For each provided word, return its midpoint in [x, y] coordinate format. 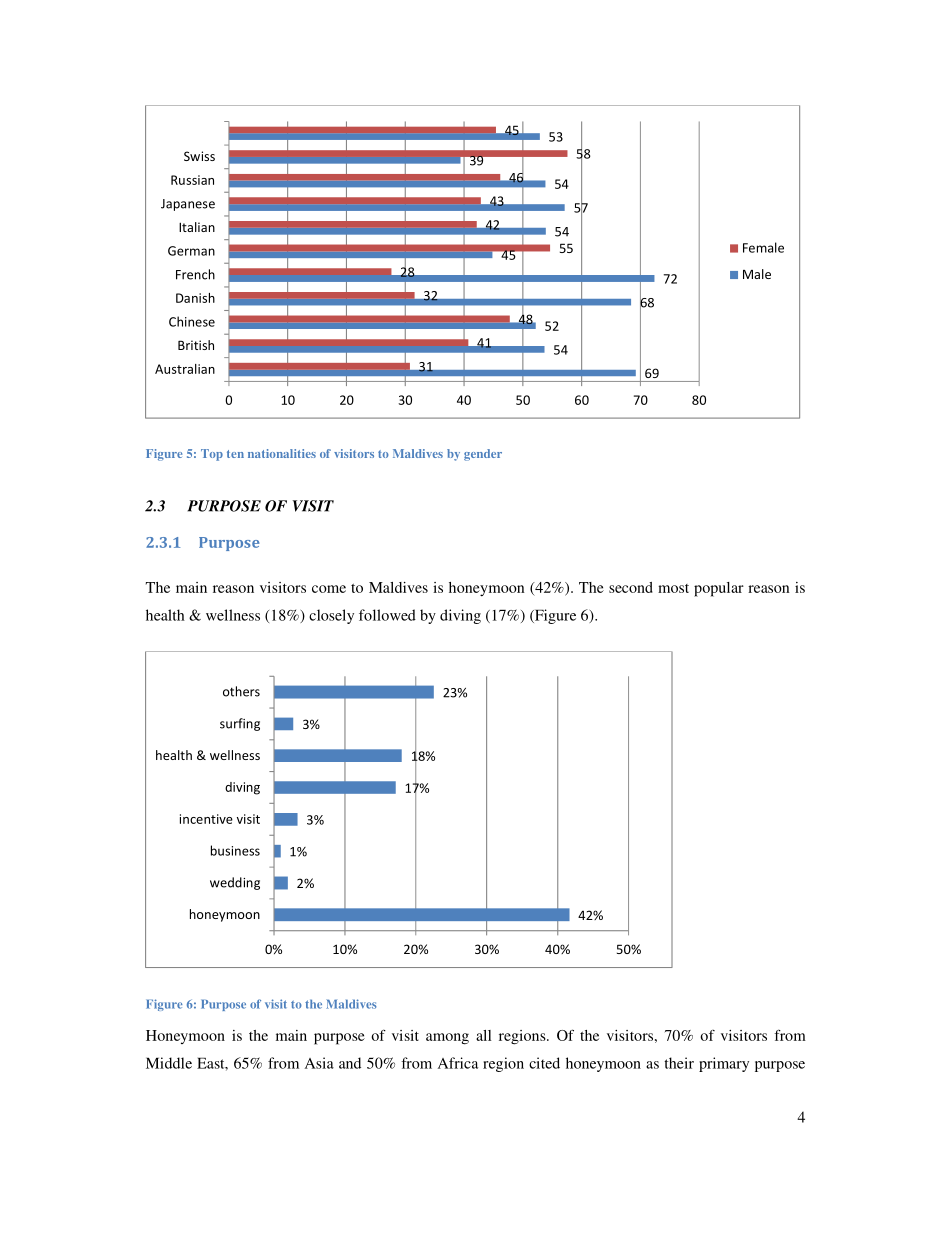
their [679, 1063]
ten [235, 454]
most [673, 588]
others [241, 691]
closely [331, 616]
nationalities [282, 453]
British [196, 345]
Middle [169, 1063]
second [631, 587]
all [483, 1035]
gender [483, 455]
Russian [192, 180]
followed [387, 615]
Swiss [199, 156]
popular [719, 589]
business [235, 850]
